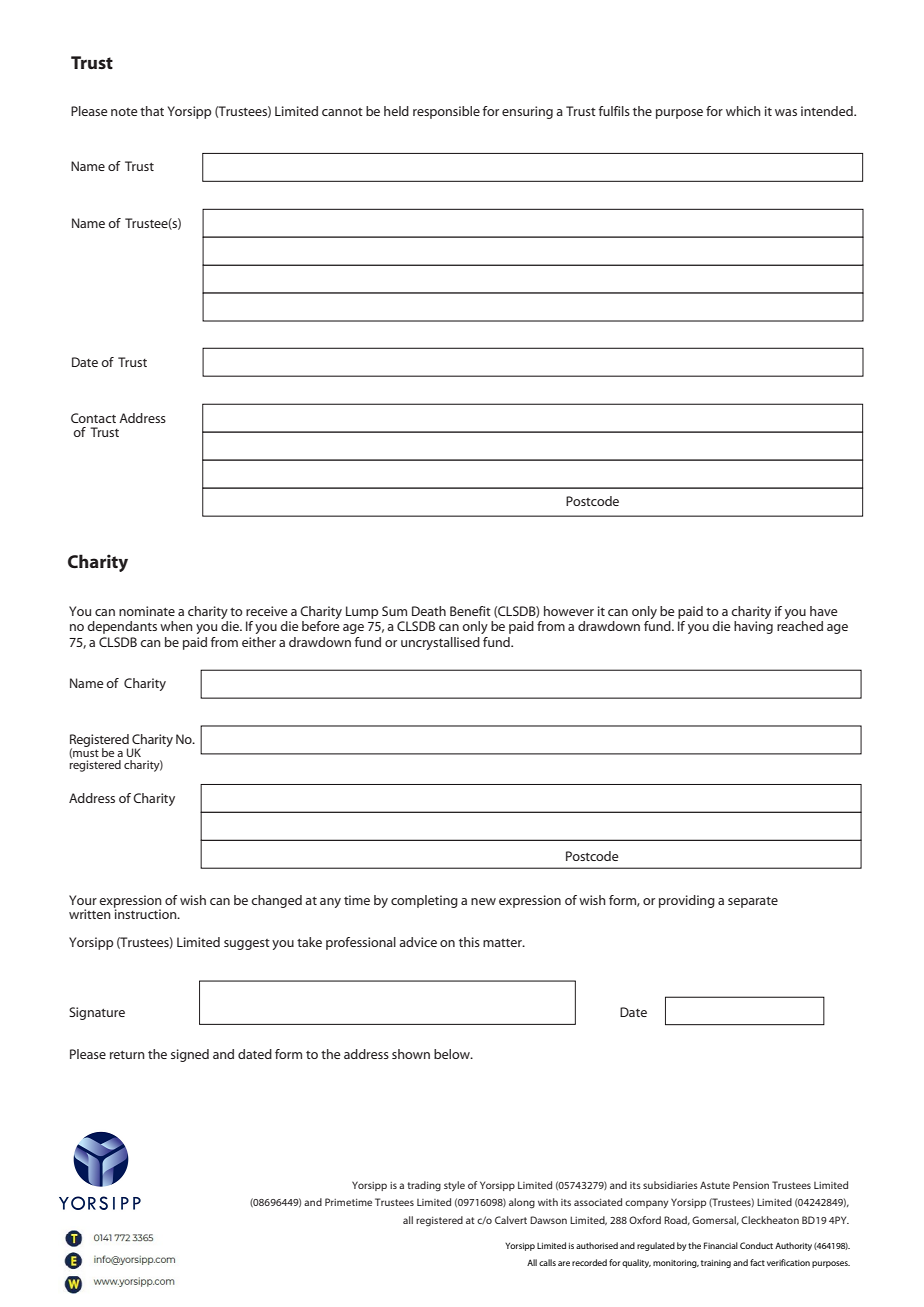 This page has height=1307, width=924. What do you see at coordinates (446, 112) in the page?
I see `responsible` at bounding box center [446, 112].
